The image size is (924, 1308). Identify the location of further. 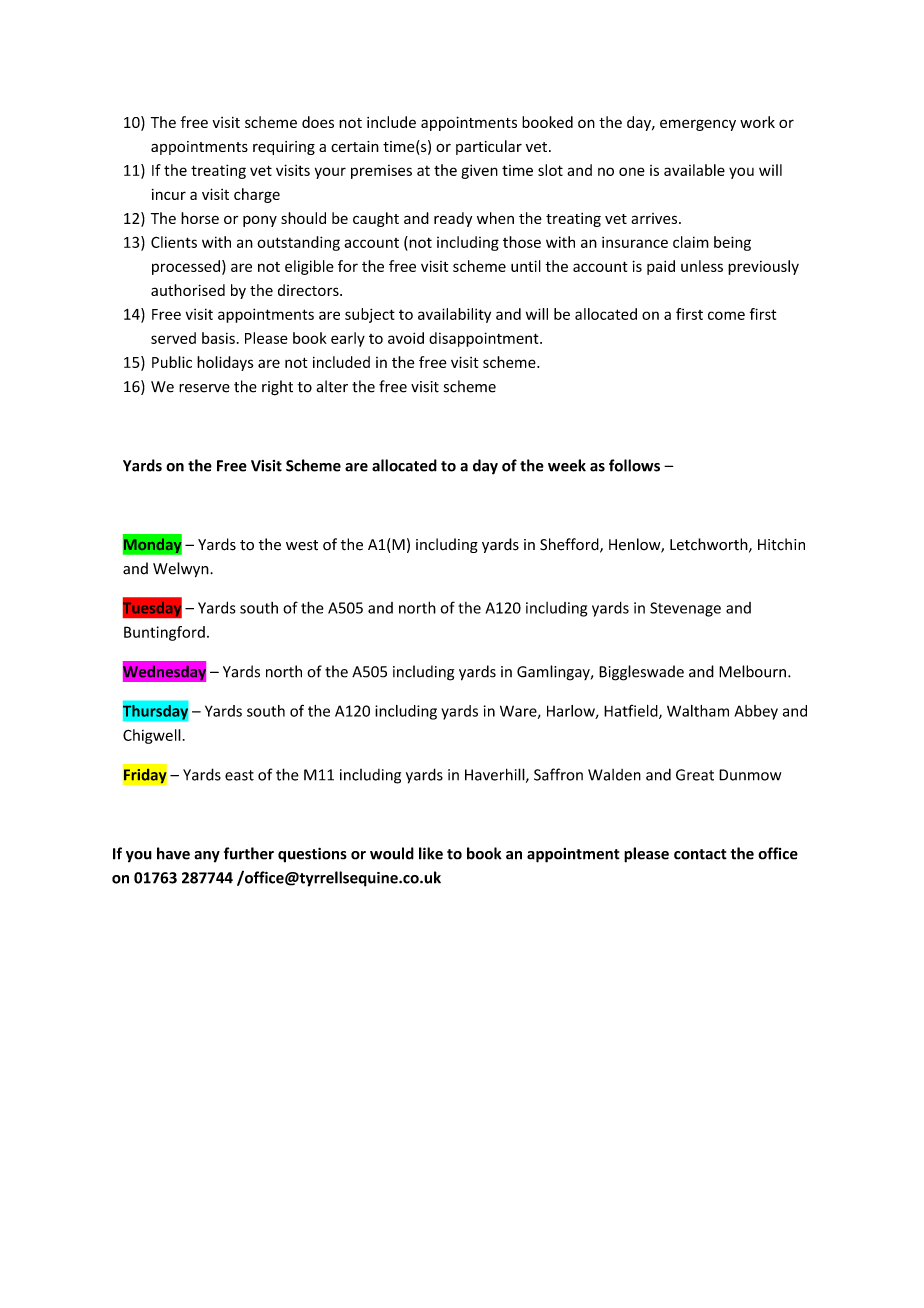
(249, 853).
